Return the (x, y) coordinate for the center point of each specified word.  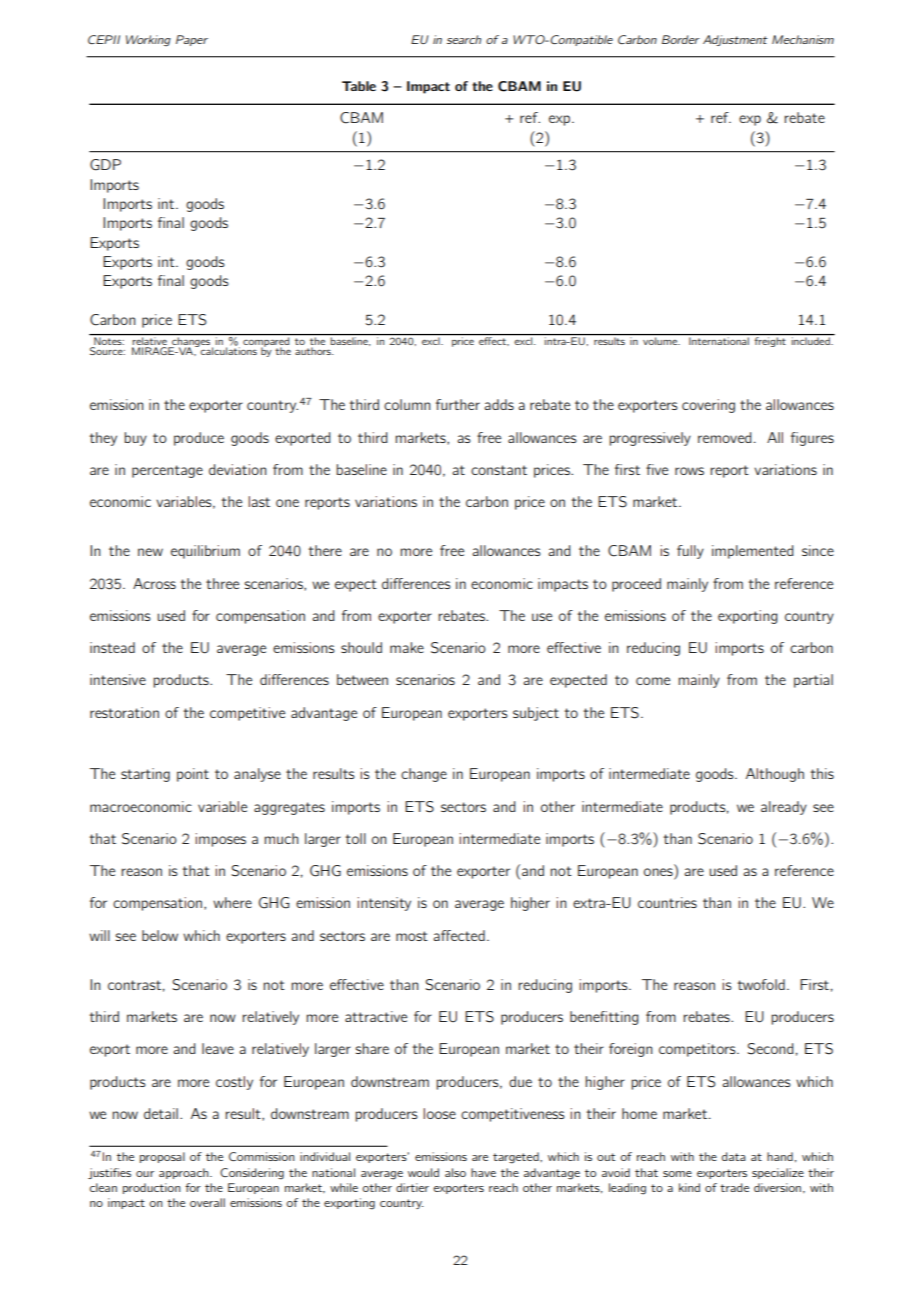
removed (724, 437)
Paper (192, 40)
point (193, 775)
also (455, 1172)
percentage (167, 471)
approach (185, 1173)
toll (355, 838)
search (464, 39)
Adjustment (735, 40)
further (458, 404)
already (784, 808)
